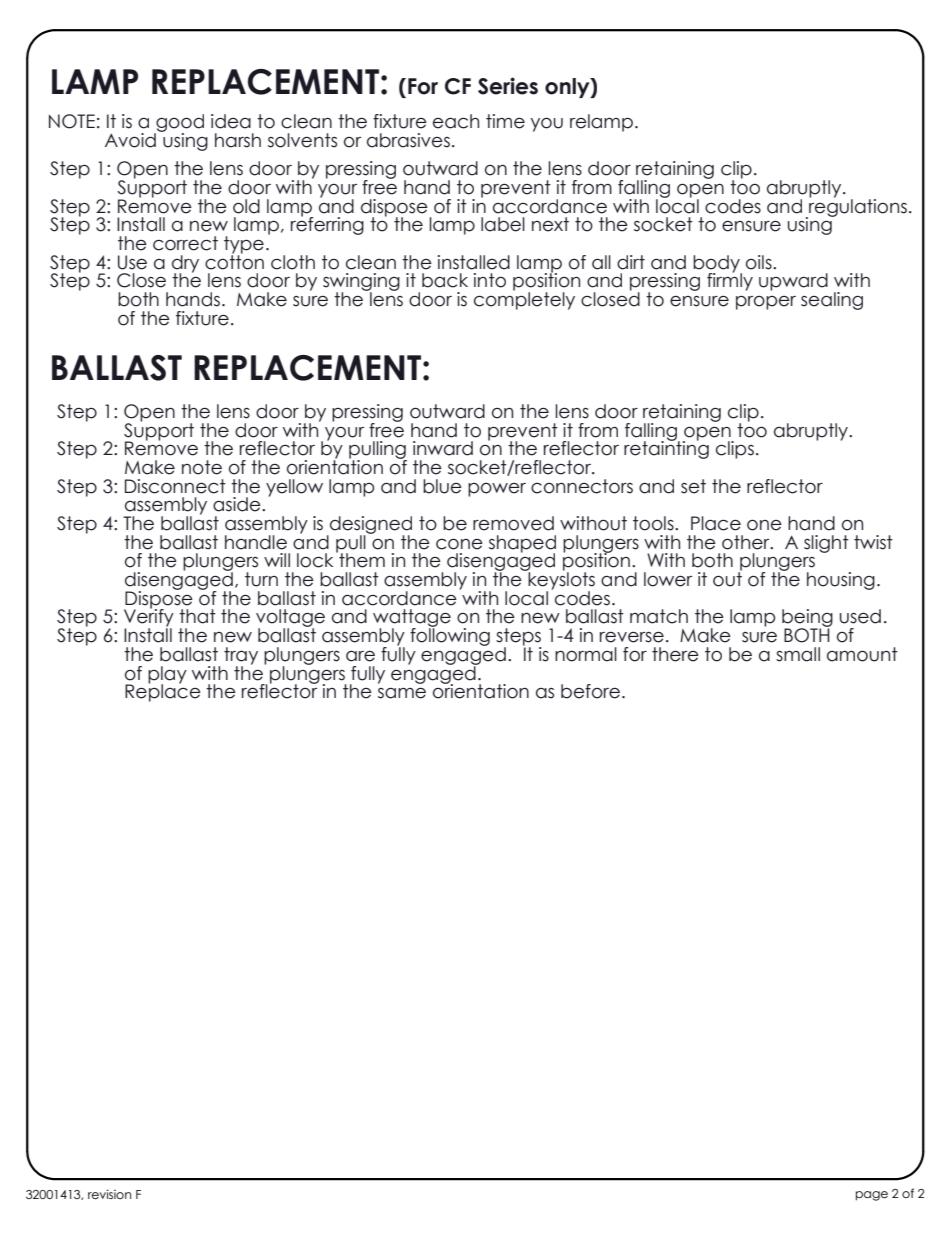 This document has height=1233, width=952. I want to click on Disconnect, so click(175, 486).
